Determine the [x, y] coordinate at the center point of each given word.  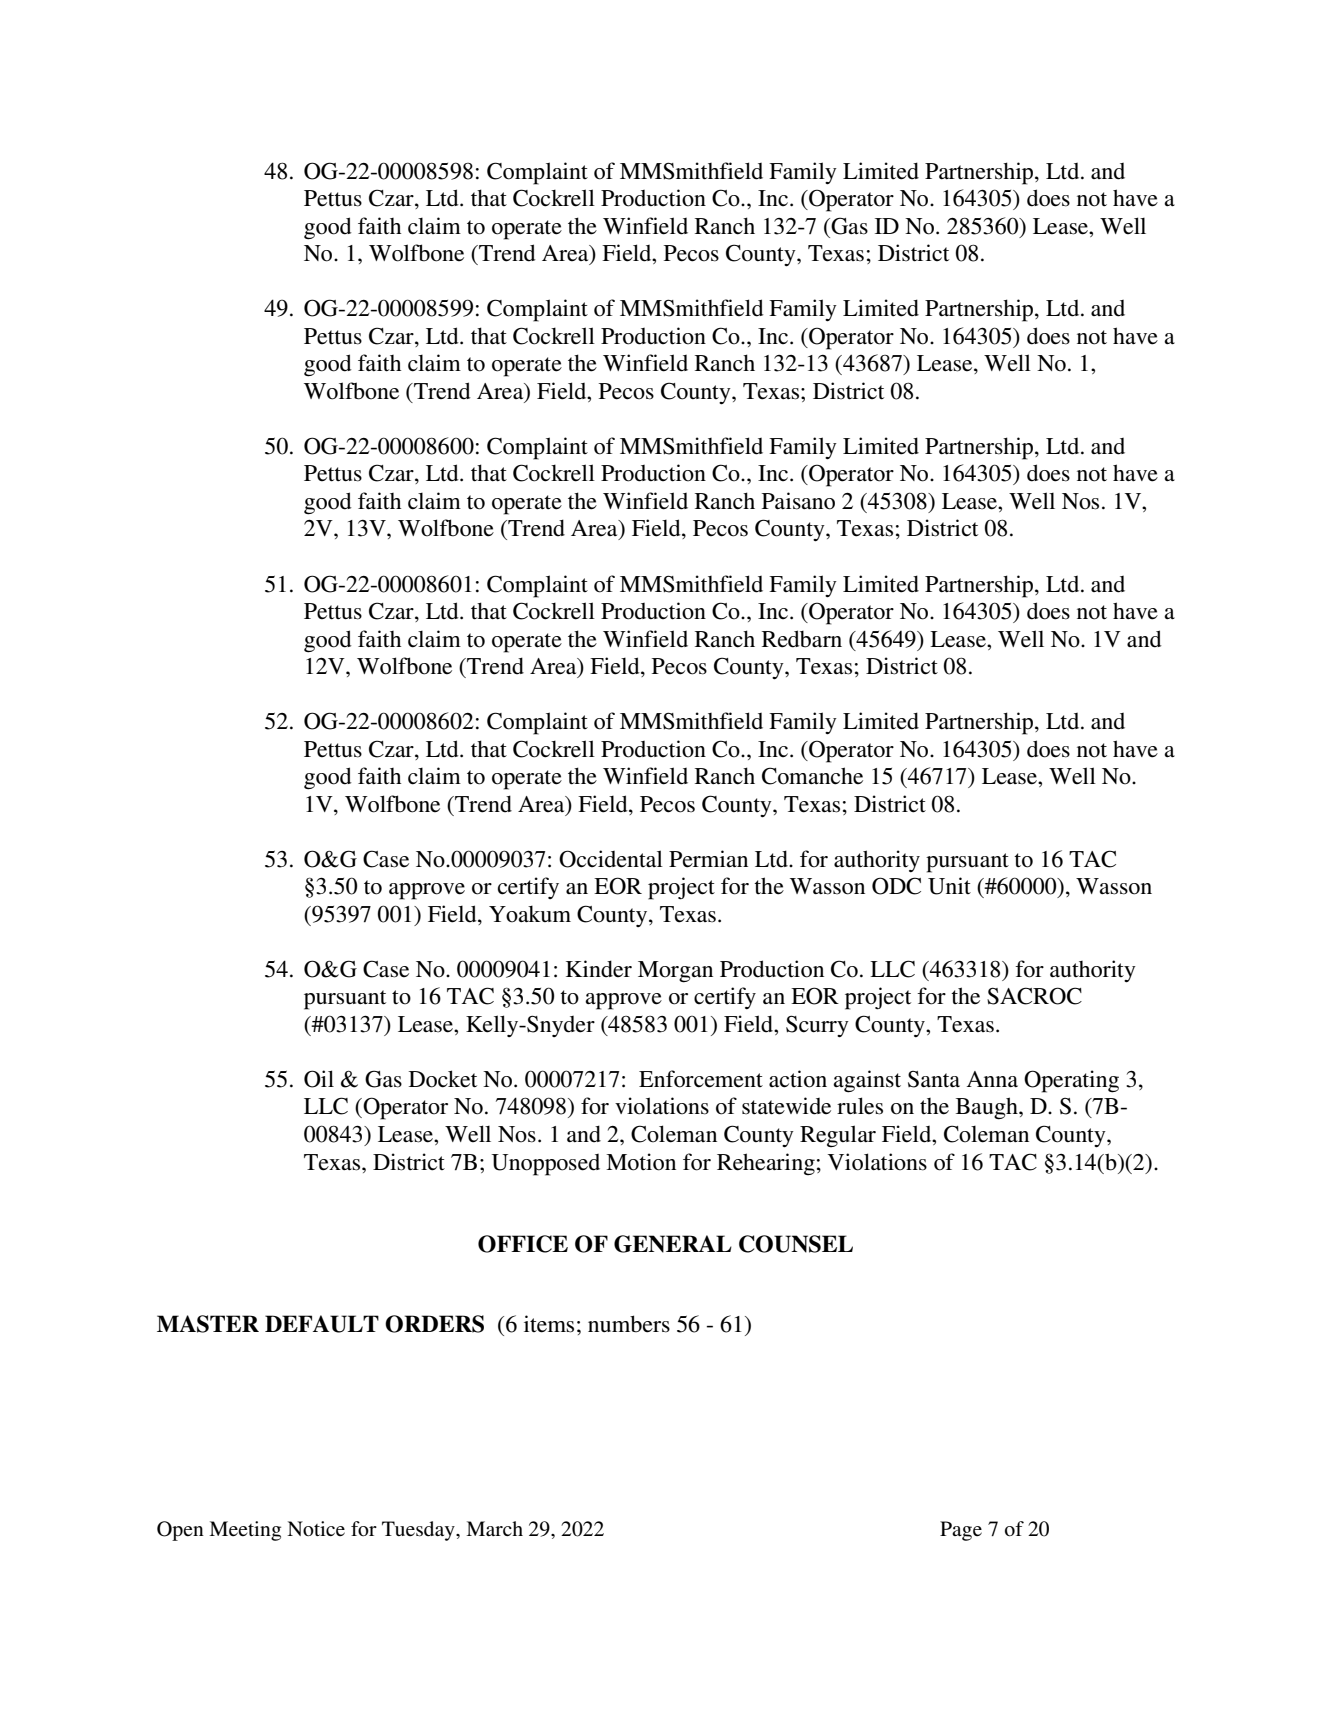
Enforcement [701, 1079]
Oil [319, 1079]
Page [961, 1531]
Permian [708, 859]
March [494, 1528]
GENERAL [673, 1244]
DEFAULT [322, 1324]
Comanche [812, 776]
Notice [316, 1528]
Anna [992, 1079]
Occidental [611, 859]
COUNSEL [796, 1244]
